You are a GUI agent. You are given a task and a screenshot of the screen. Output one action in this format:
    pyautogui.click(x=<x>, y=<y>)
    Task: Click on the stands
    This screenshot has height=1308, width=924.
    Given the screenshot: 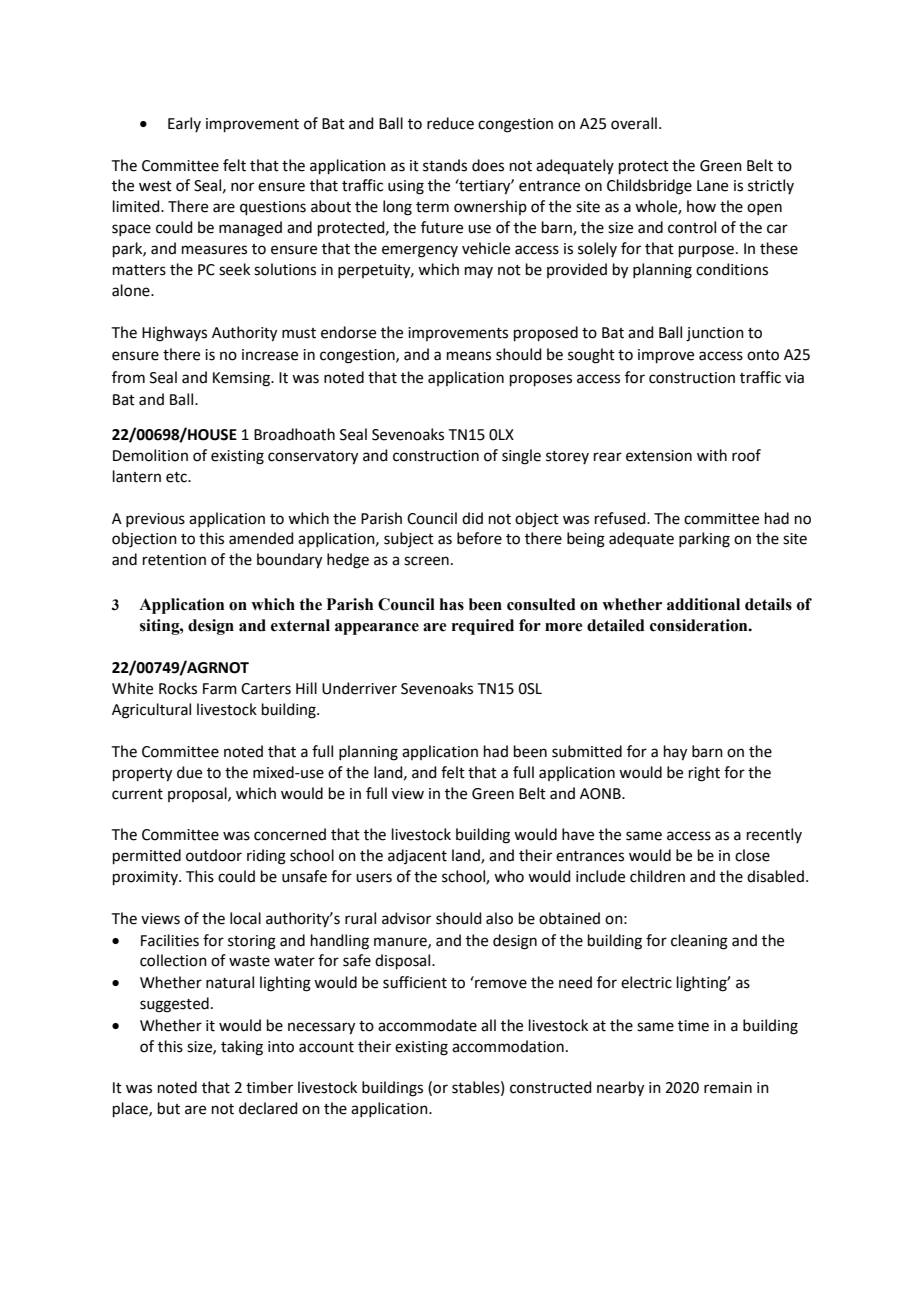 What is the action you would take?
    pyautogui.click(x=445, y=165)
